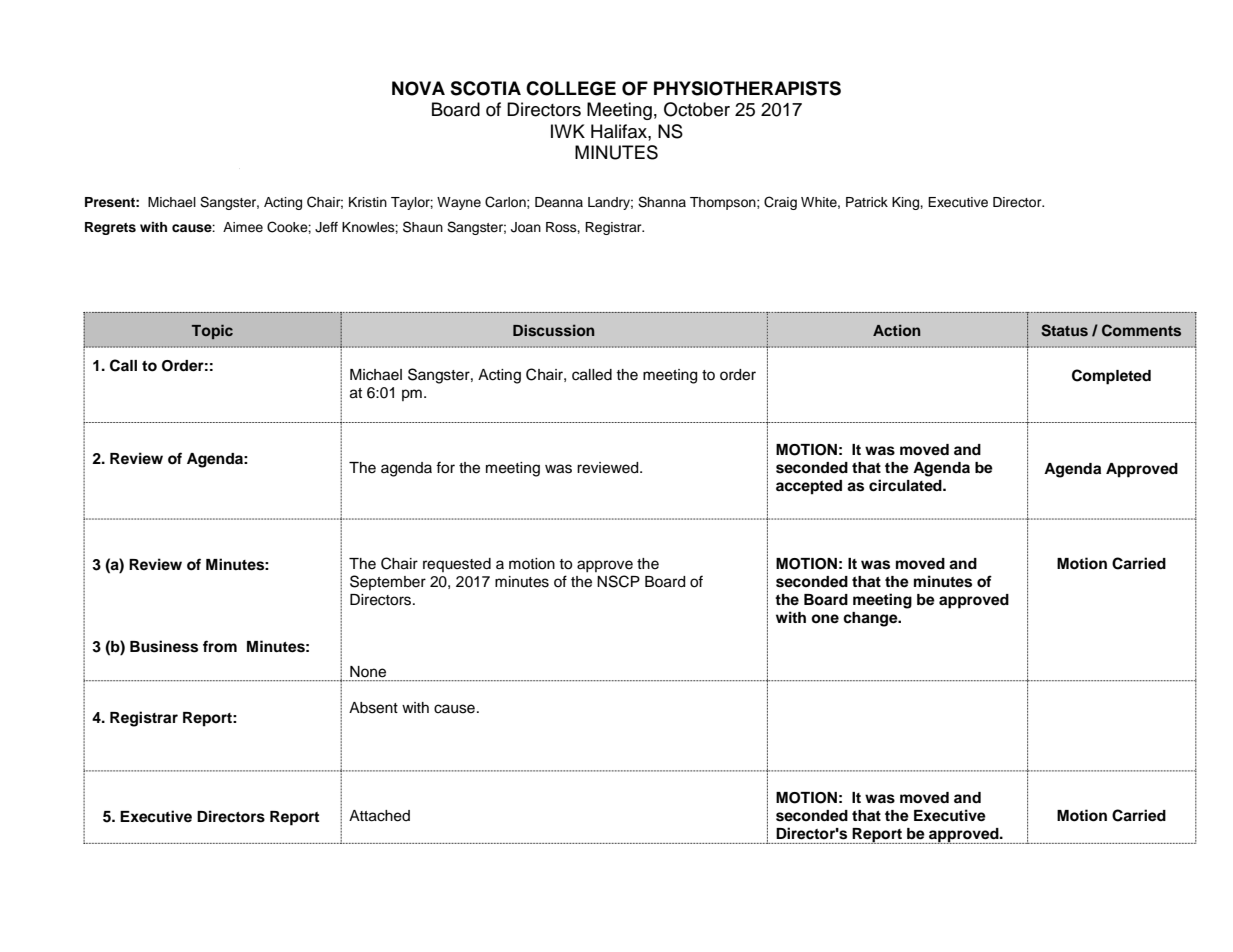 The image size is (1233, 952). I want to click on Topic, so click(212, 331).
